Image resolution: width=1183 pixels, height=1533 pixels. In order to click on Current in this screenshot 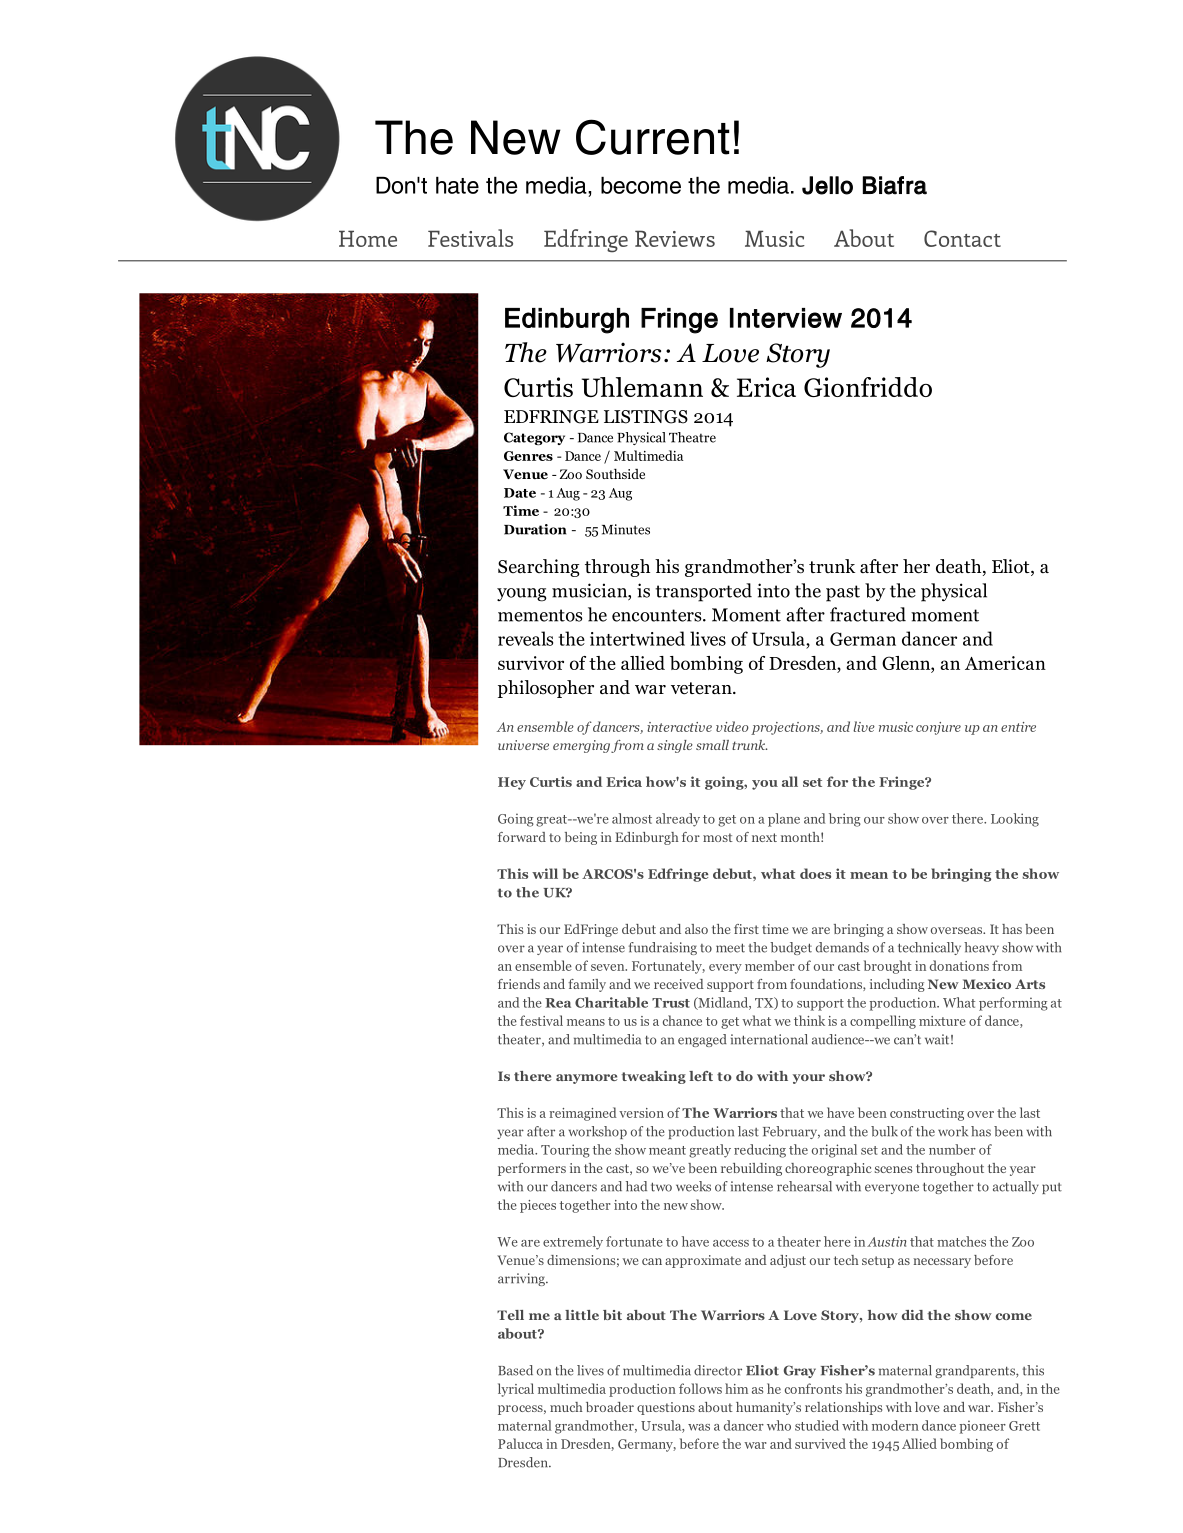, I will do `click(652, 137)`.
